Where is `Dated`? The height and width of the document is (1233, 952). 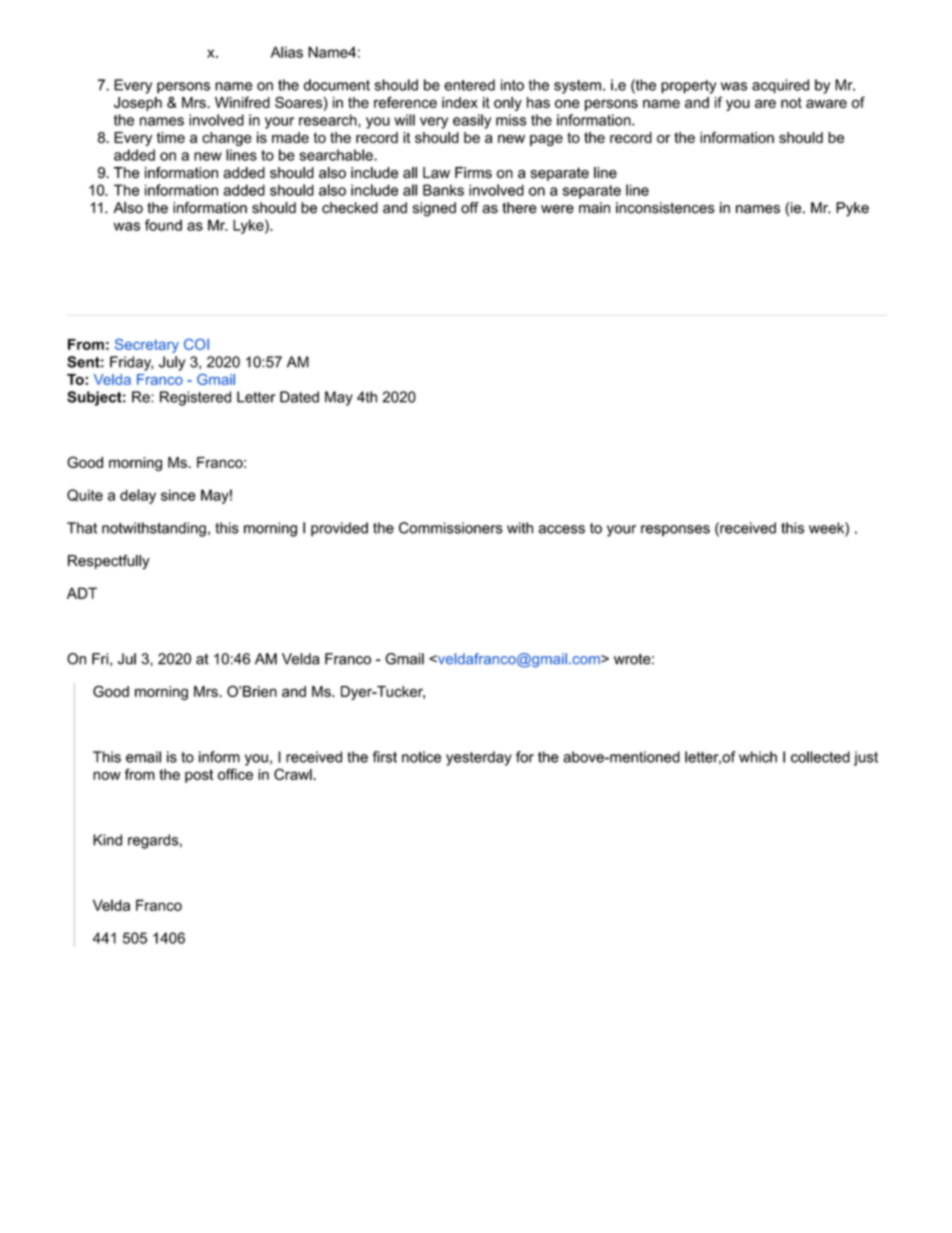
Dated is located at coordinates (299, 397).
